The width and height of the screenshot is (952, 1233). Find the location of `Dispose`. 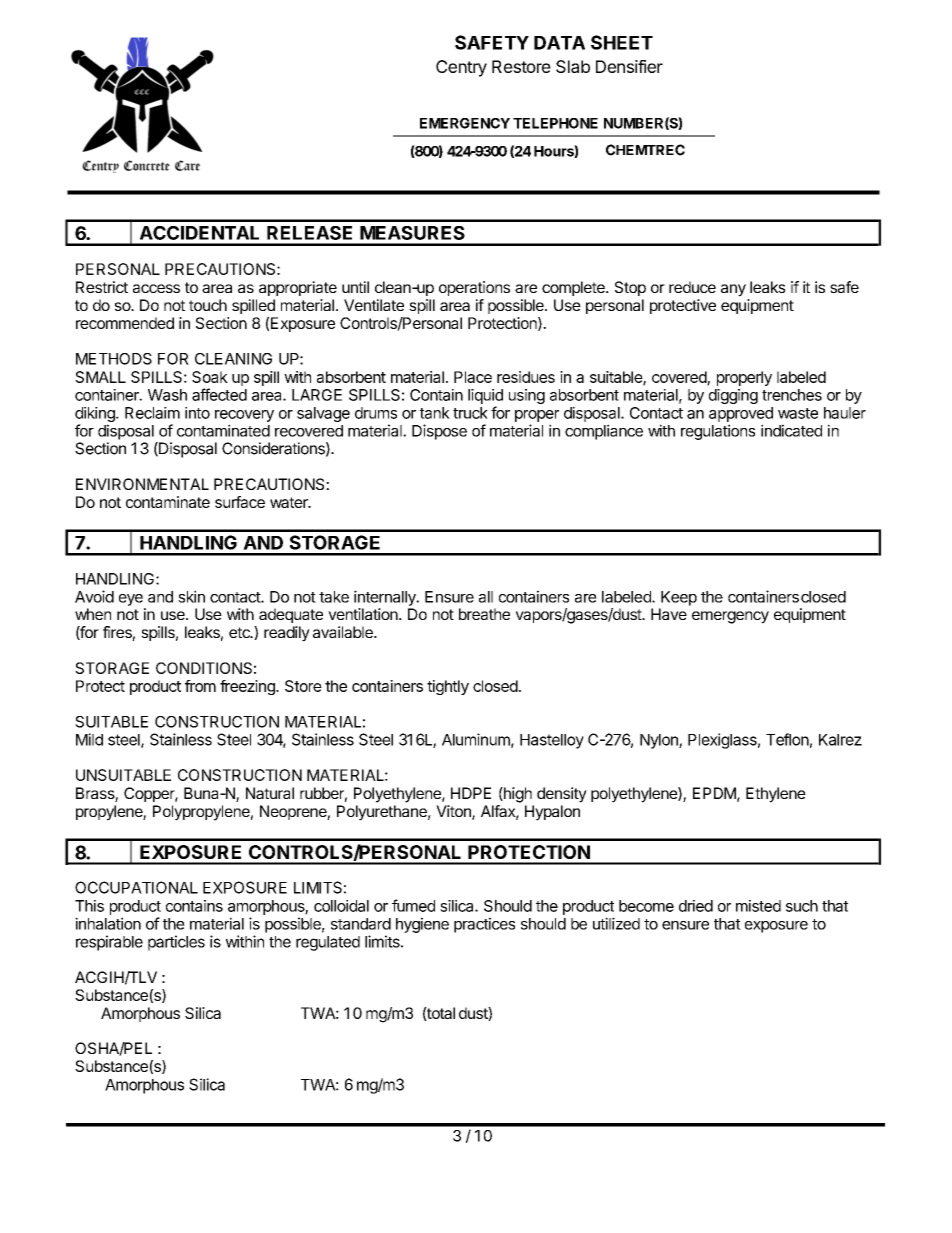

Dispose is located at coordinates (439, 432).
